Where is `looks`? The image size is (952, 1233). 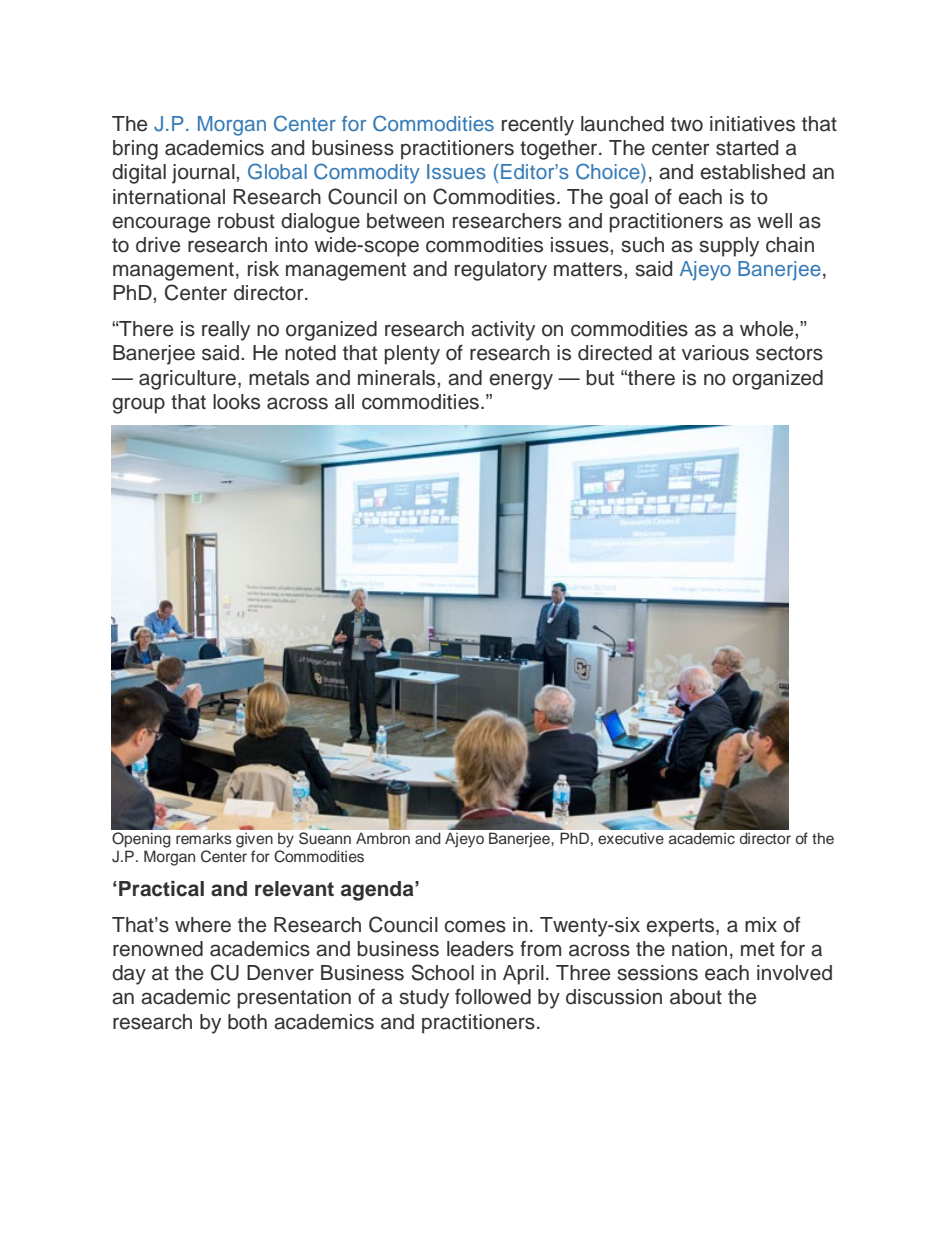 looks is located at coordinates (236, 402).
